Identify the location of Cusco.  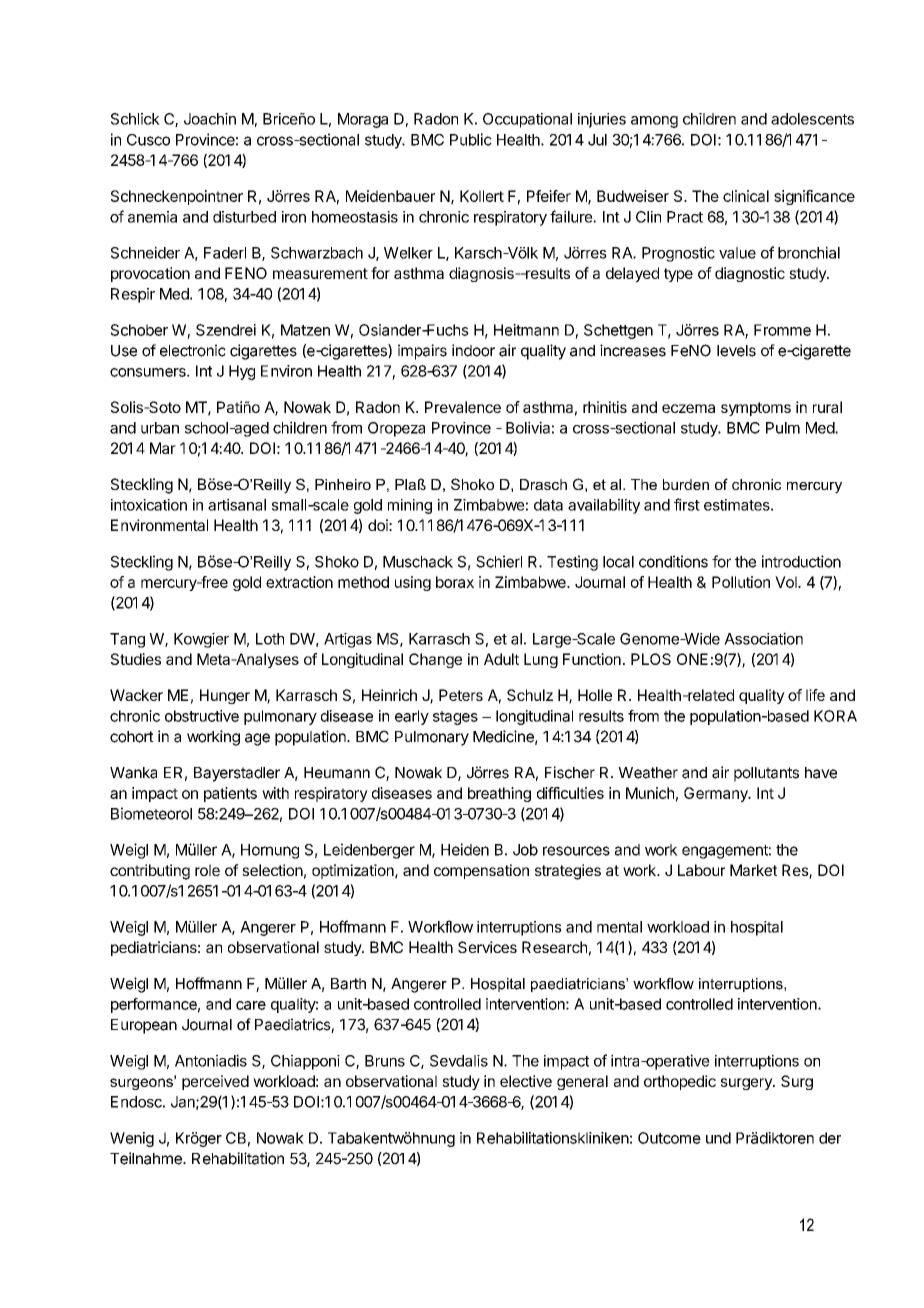
(148, 140).
